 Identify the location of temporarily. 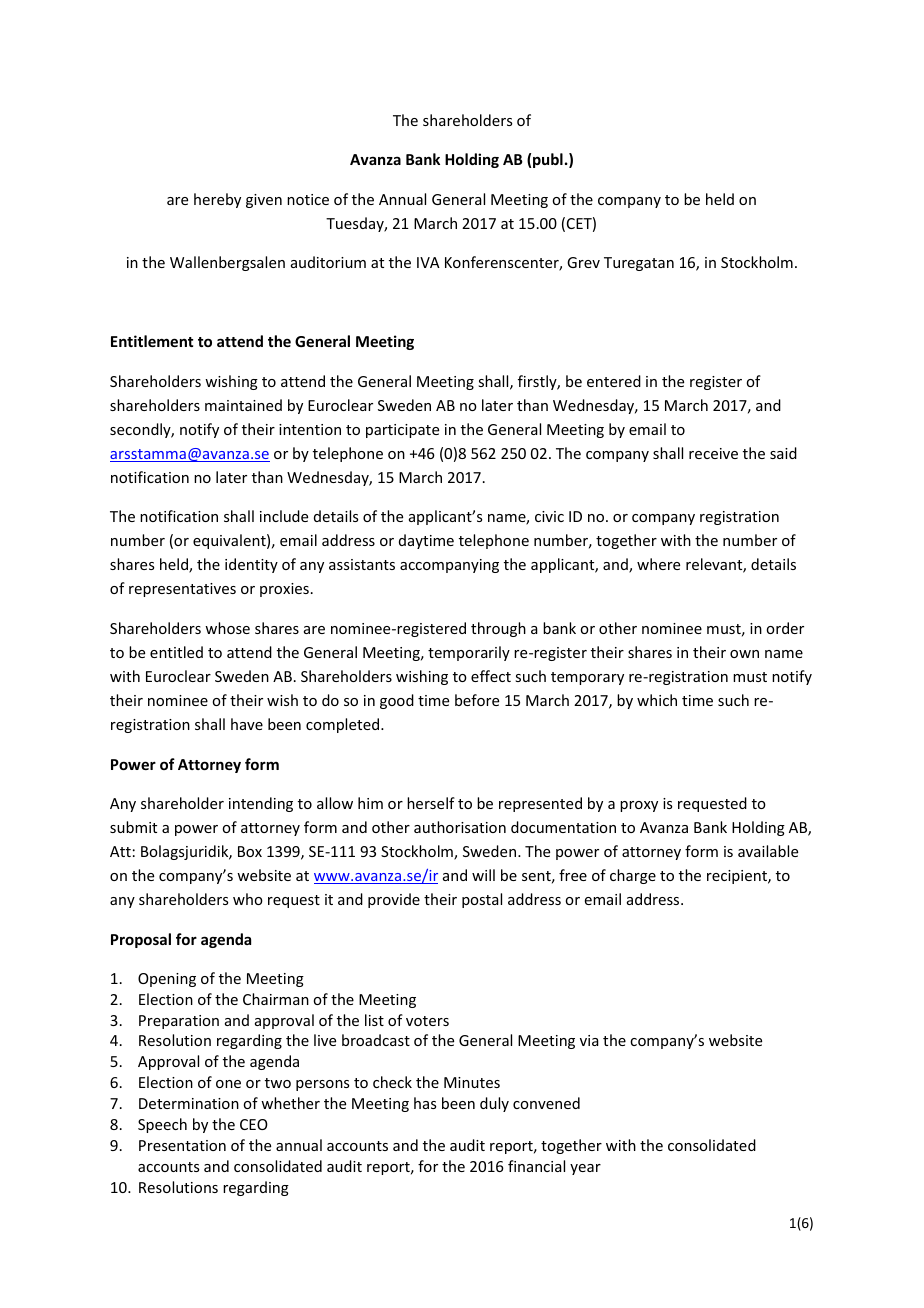
(469, 653).
